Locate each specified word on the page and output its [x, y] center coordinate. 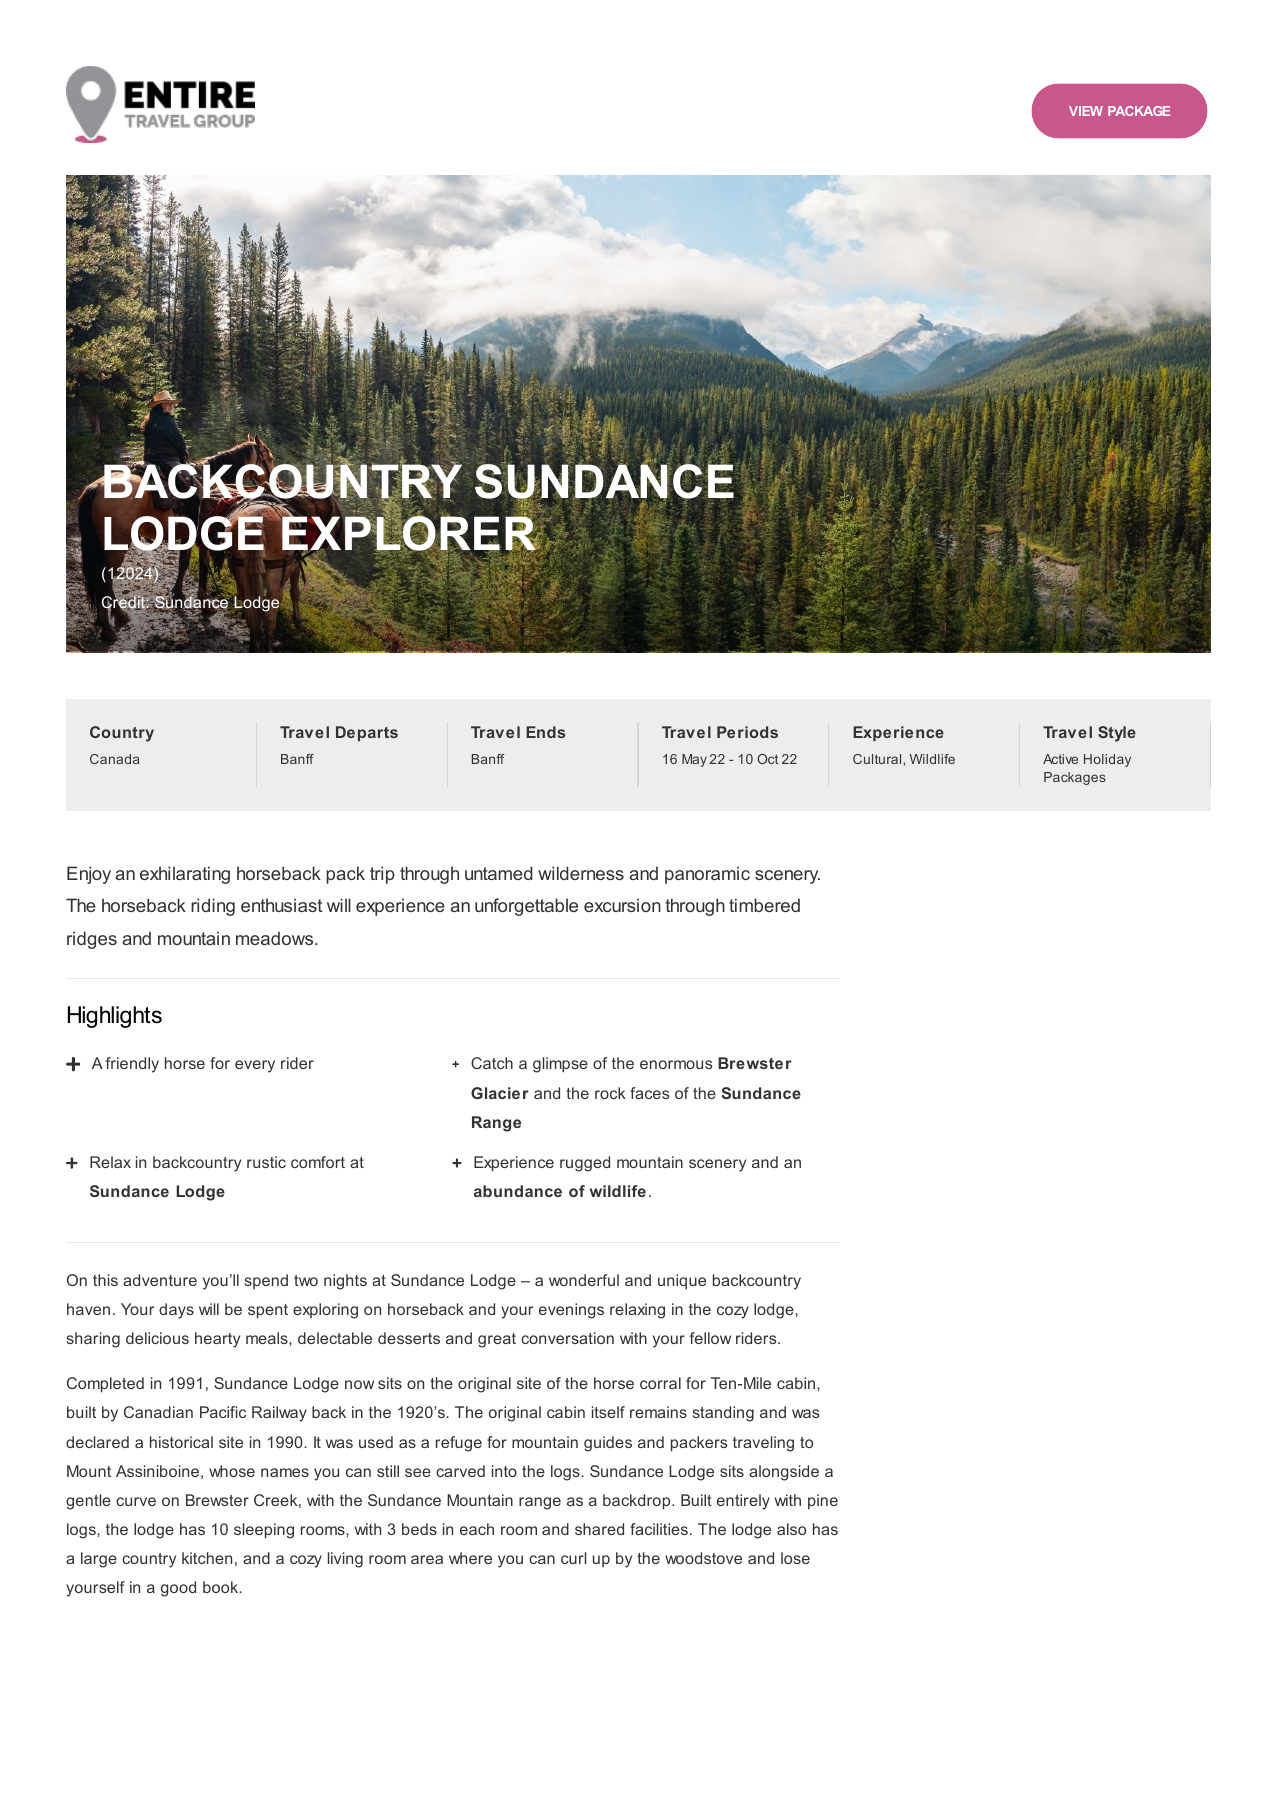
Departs [367, 733]
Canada [114, 759]
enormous [676, 1064]
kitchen [207, 1558]
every [255, 1066]
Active [1060, 759]
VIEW [1086, 111]
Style [1117, 734]
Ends [545, 732]
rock [610, 1093]
